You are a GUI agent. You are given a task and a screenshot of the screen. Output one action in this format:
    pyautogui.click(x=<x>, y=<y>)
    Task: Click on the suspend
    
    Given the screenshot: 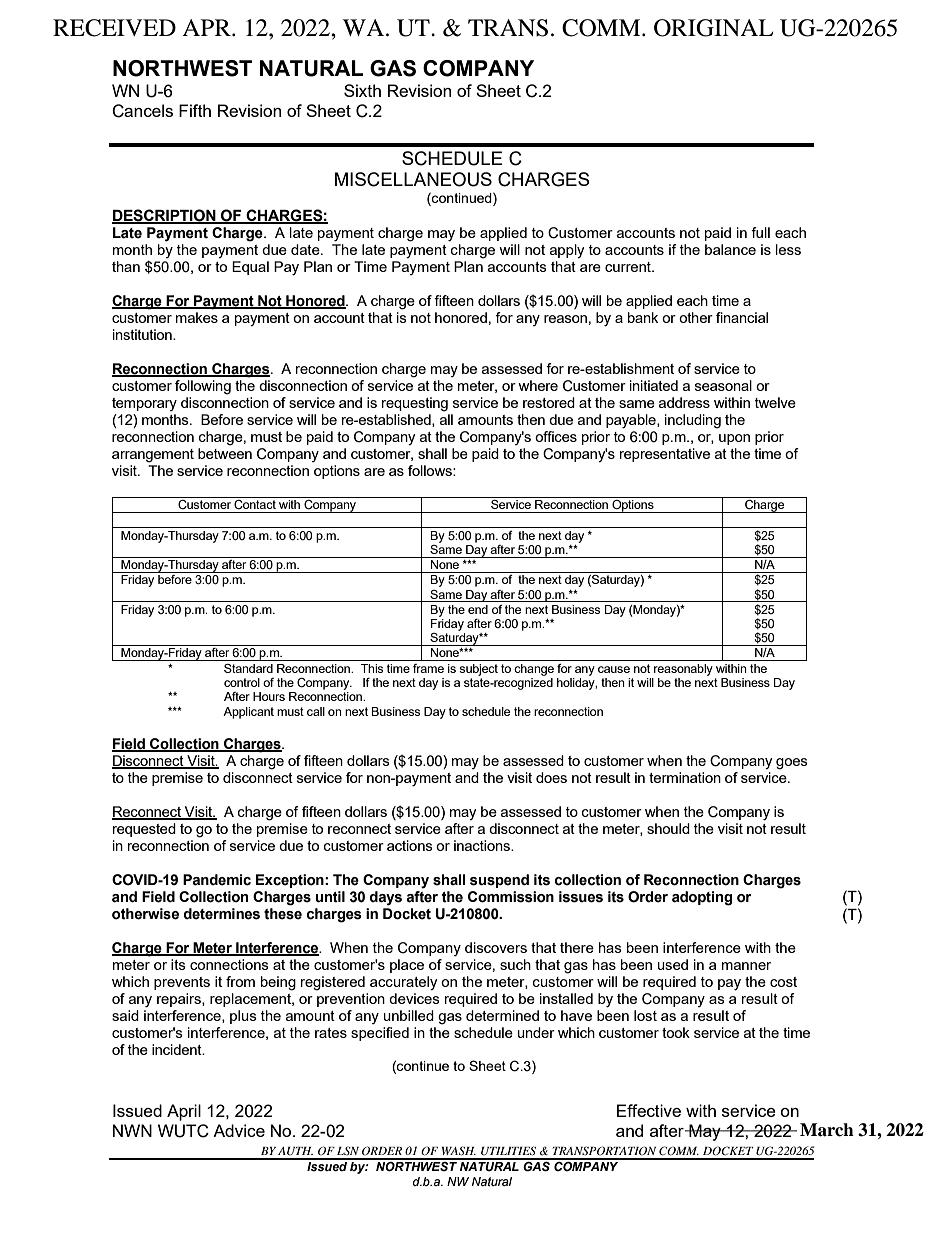 What is the action you would take?
    pyautogui.click(x=499, y=881)
